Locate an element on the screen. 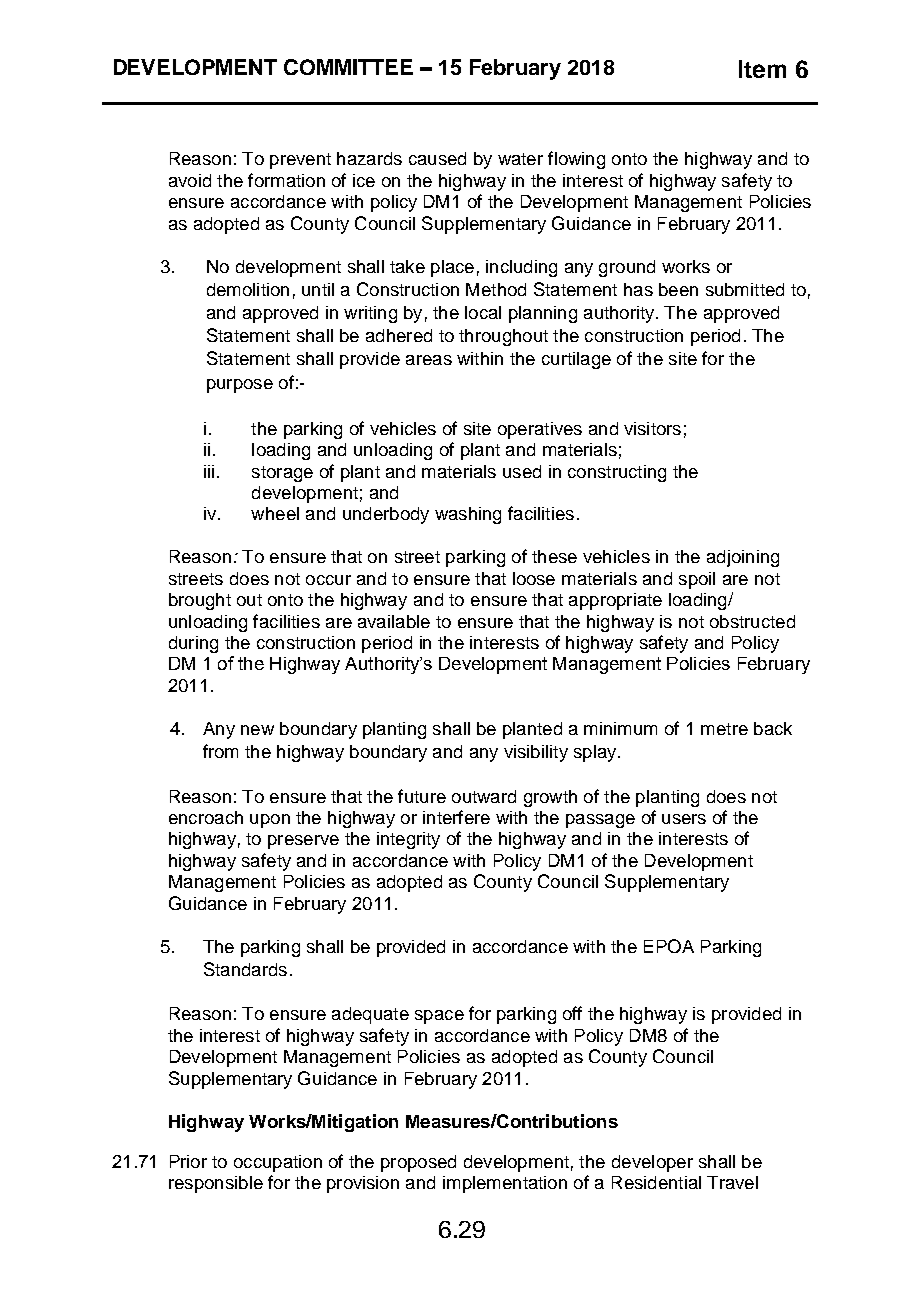  Item is located at coordinates (762, 69).
